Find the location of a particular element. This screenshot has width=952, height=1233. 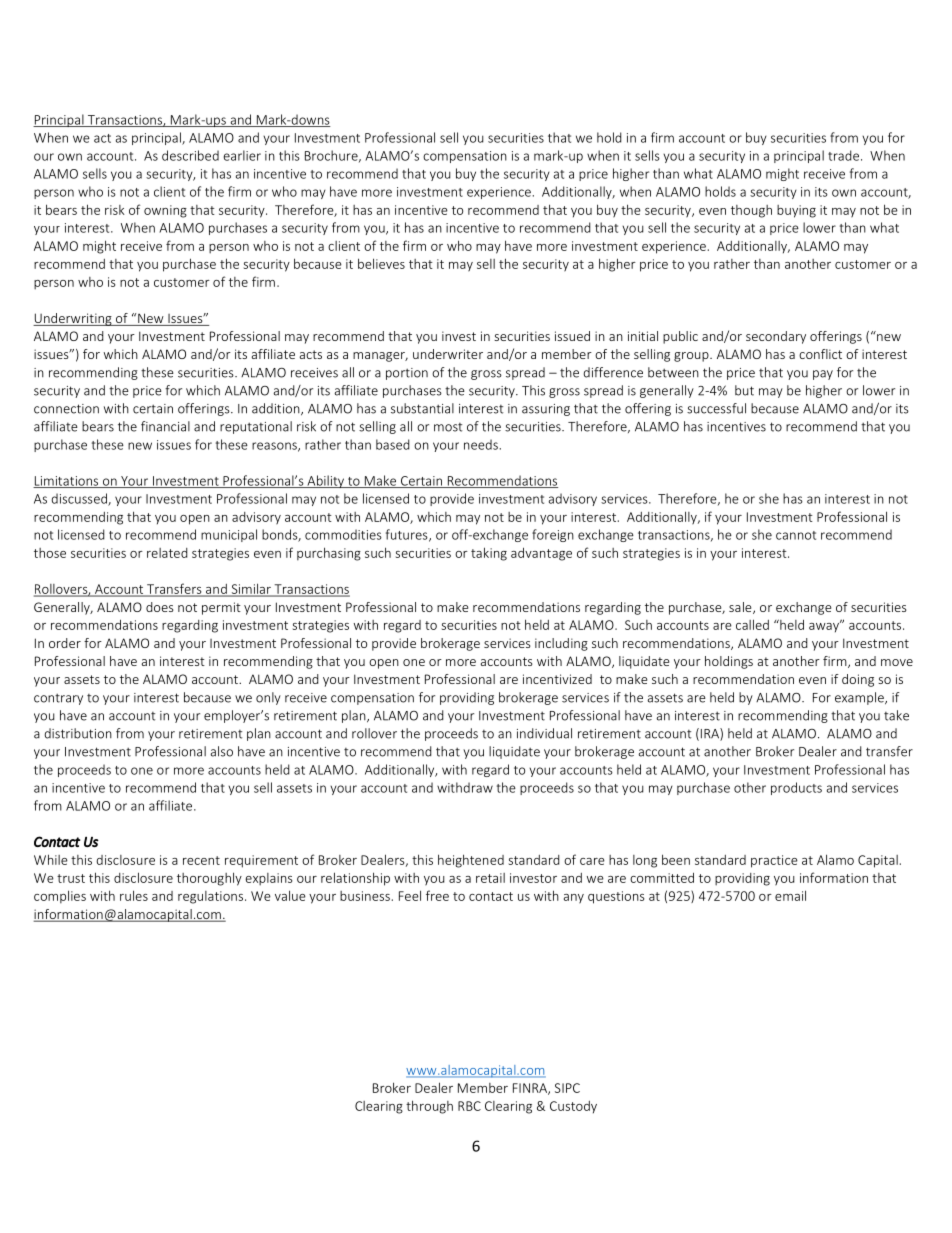

owning is located at coordinates (165, 211).
